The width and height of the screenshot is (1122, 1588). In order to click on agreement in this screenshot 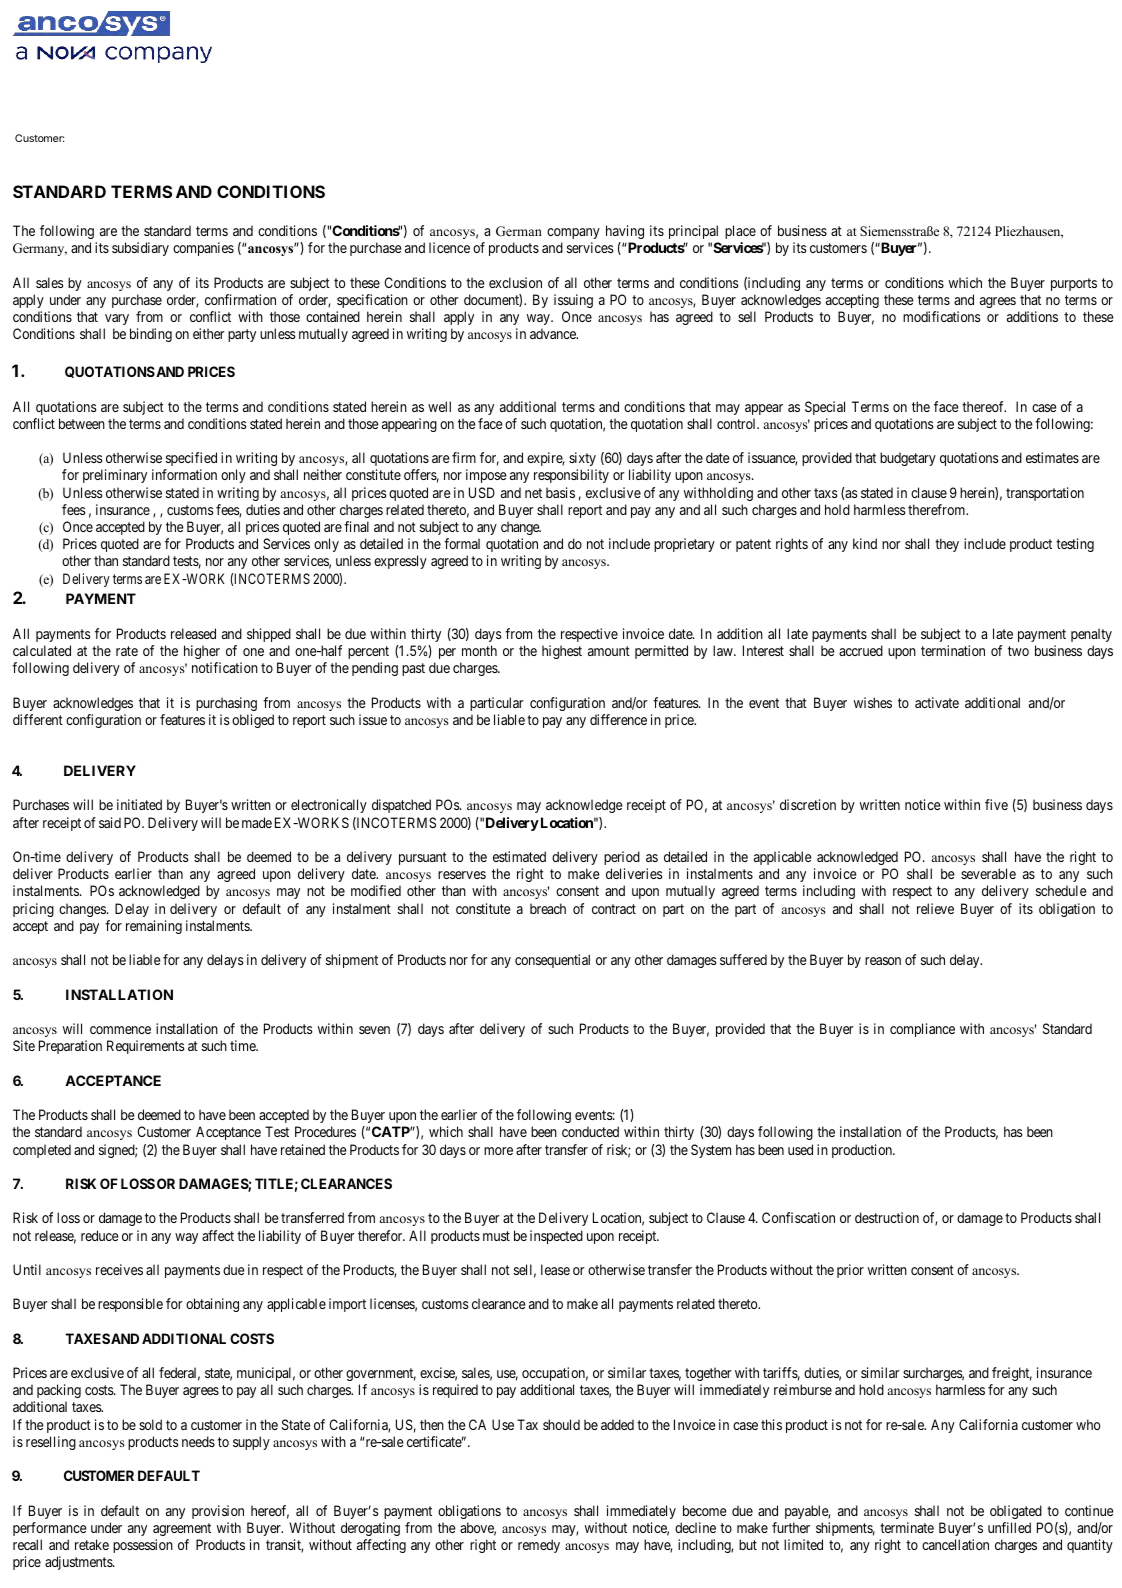, I will do `click(182, 1529)`.
